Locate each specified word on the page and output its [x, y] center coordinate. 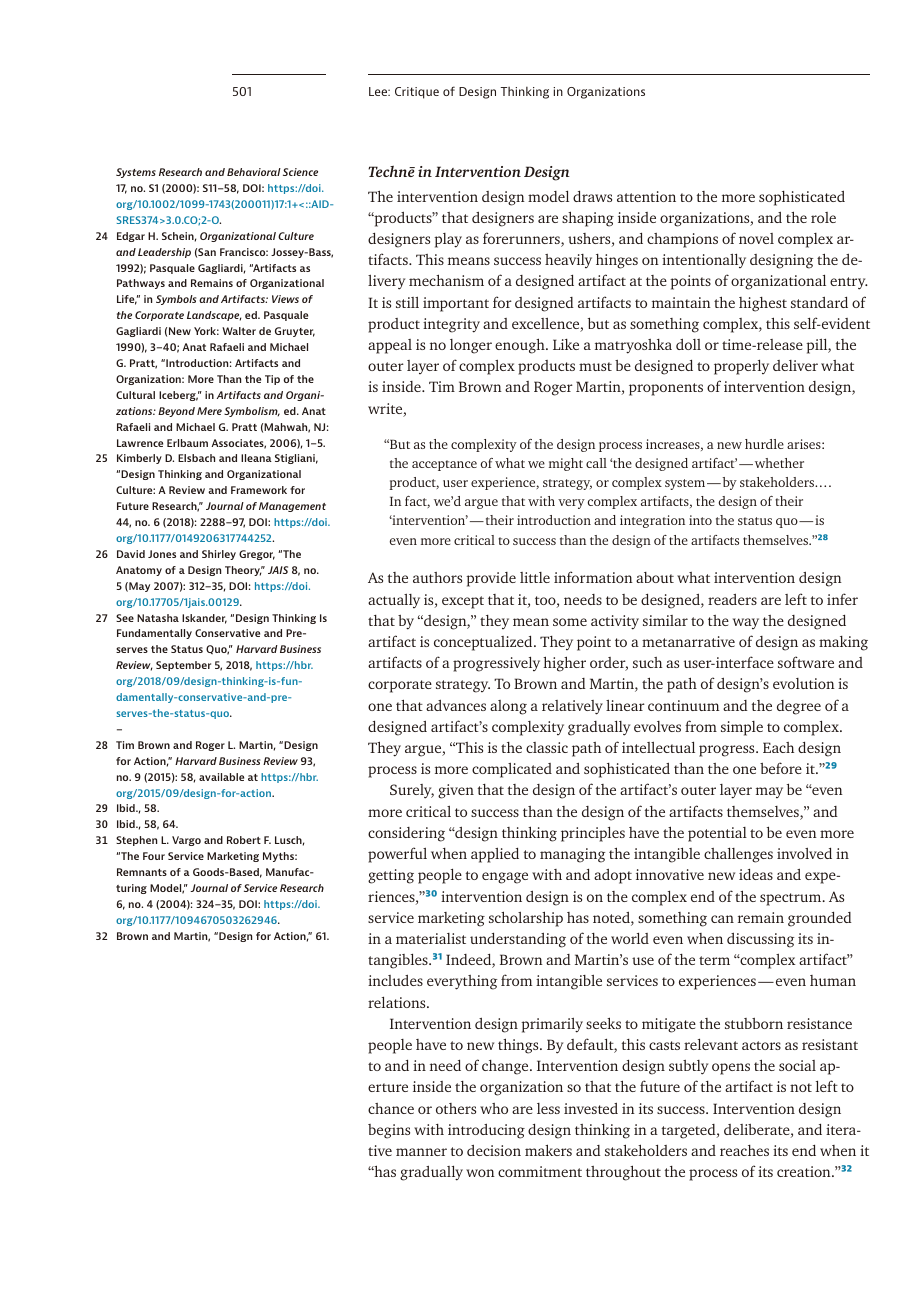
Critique [417, 93]
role [823, 217]
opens [731, 1069]
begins [389, 1131]
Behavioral [254, 172]
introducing [486, 1131]
